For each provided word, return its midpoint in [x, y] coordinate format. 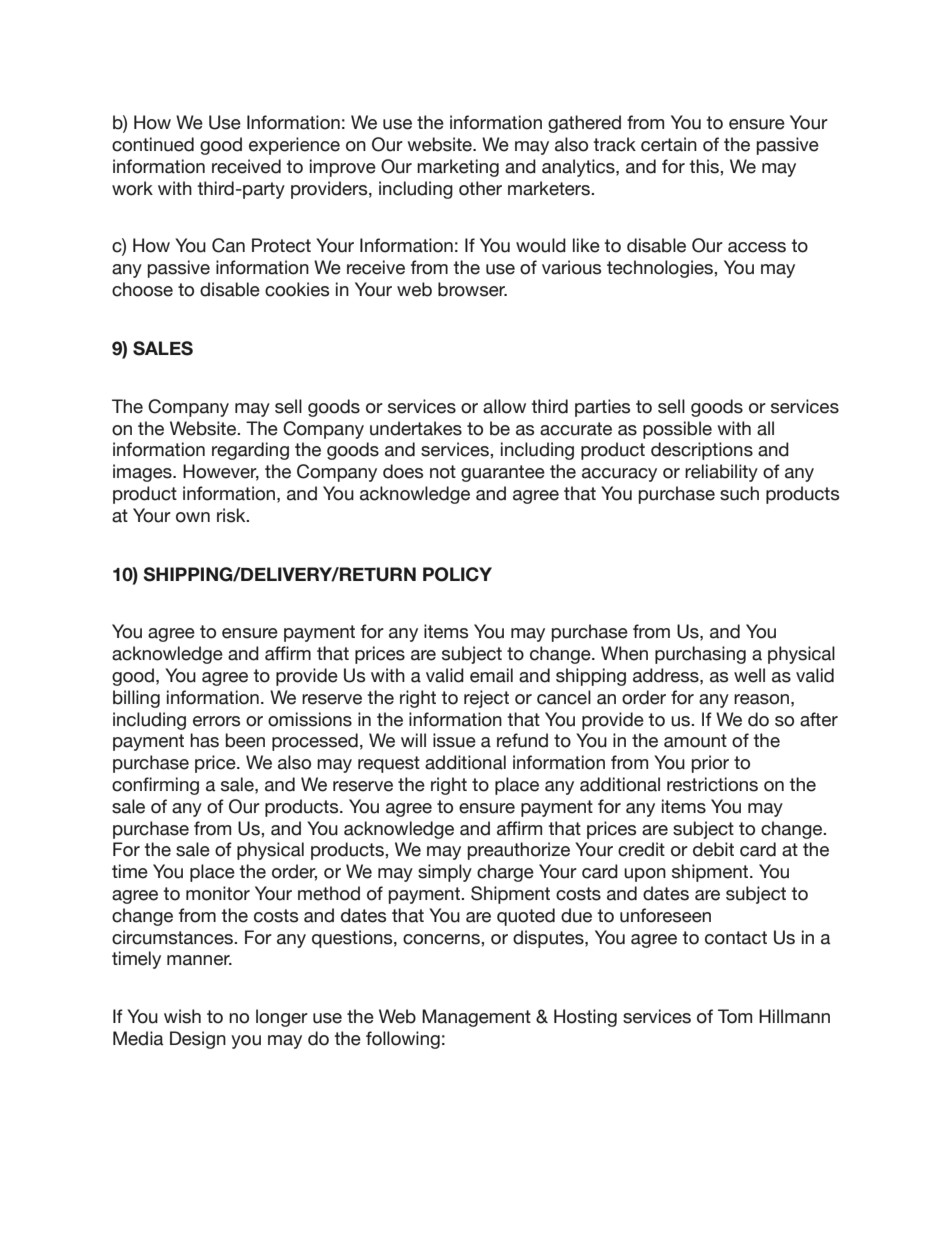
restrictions [712, 784]
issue [454, 740]
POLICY [457, 574]
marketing [458, 168]
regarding [250, 451]
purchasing [700, 655]
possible [677, 430]
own [193, 517]
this [705, 166]
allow [504, 406]
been [245, 740]
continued [153, 144]
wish [182, 1016]
